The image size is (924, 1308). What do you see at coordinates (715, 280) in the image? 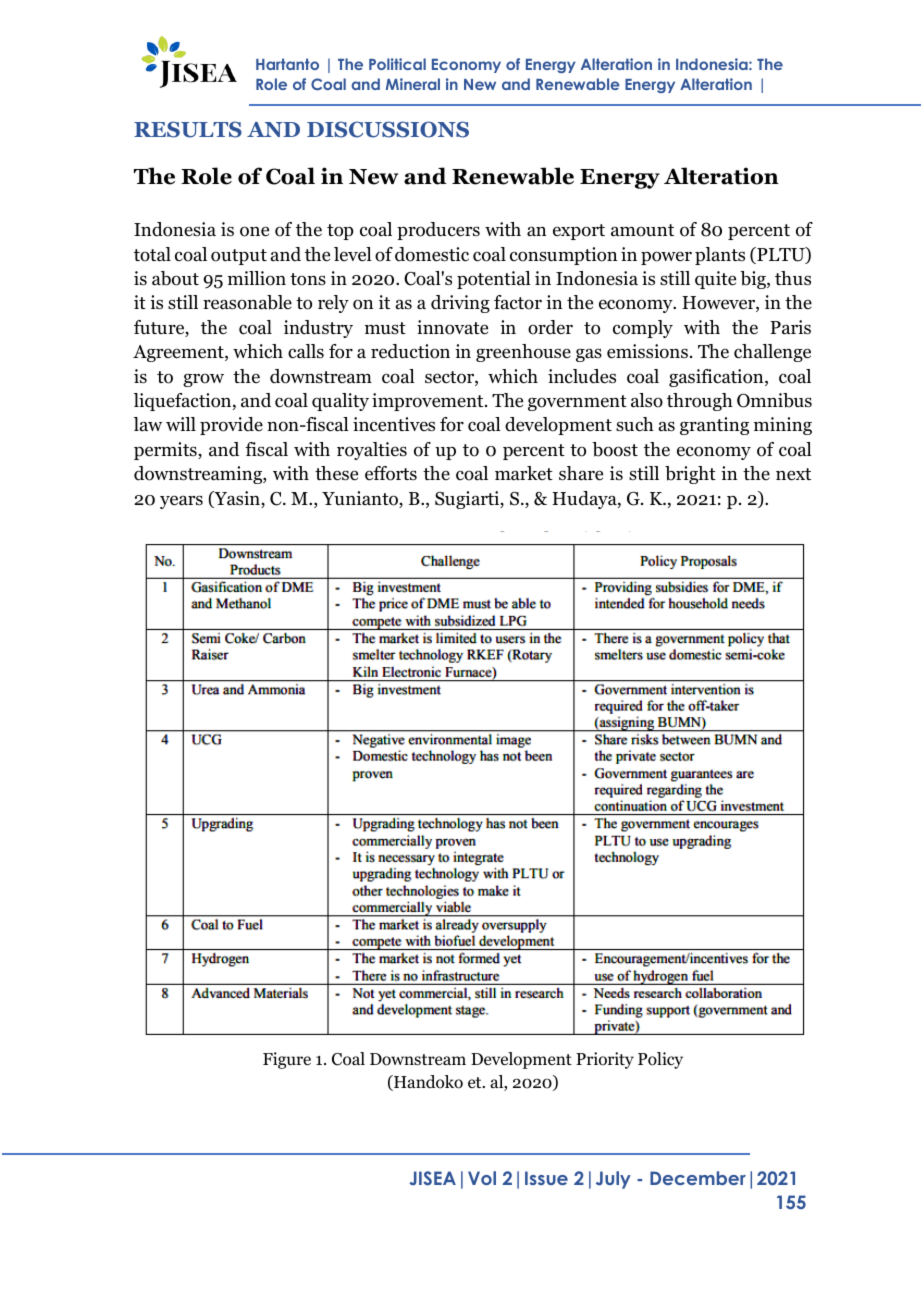
I see `quite` at bounding box center [715, 280].
